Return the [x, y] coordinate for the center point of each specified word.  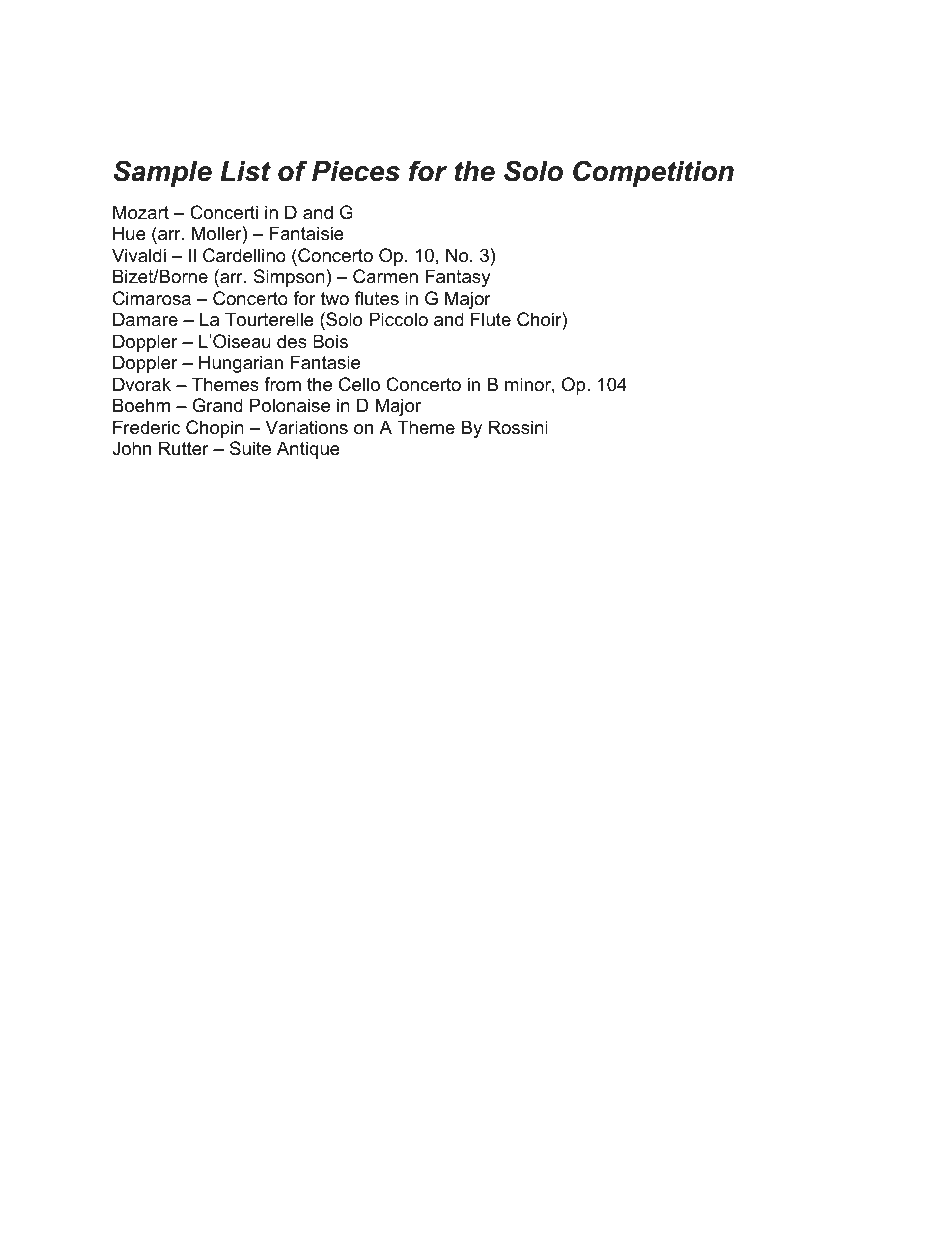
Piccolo [398, 319]
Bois [330, 341]
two [335, 298]
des [292, 341]
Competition [653, 173]
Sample [163, 173]
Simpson [289, 278]
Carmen [385, 276]
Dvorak [142, 384]
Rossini [518, 427]
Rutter [184, 448]
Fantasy [458, 278]
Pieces [356, 171]
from [282, 384]
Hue [129, 233]
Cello [359, 384]
